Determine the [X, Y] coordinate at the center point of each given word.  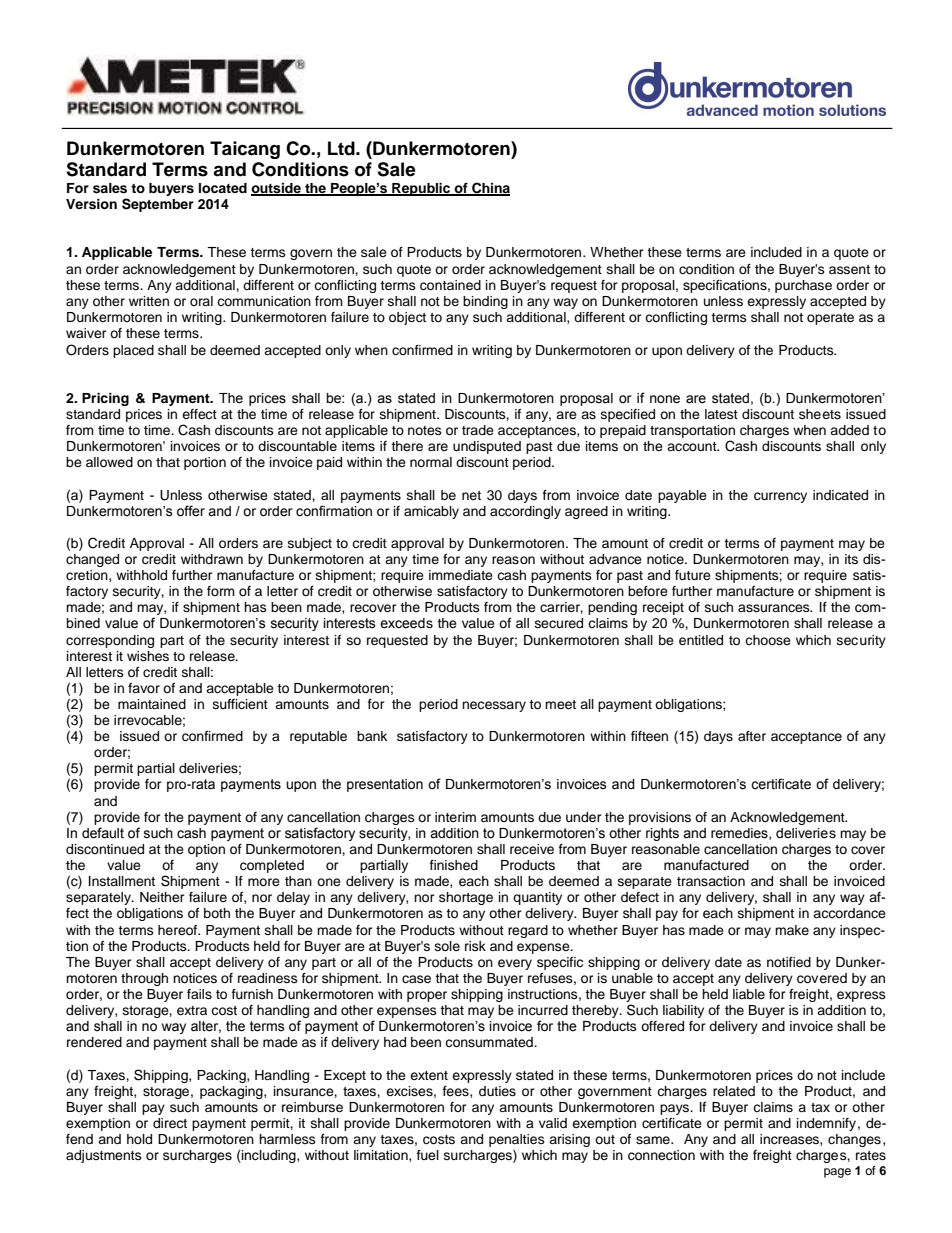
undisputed [487, 447]
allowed [109, 462]
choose [768, 640]
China [490, 189]
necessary [494, 706]
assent [849, 269]
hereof [179, 930]
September [158, 205]
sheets [820, 414]
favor [144, 688]
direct [170, 1123]
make [792, 930]
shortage [466, 898]
